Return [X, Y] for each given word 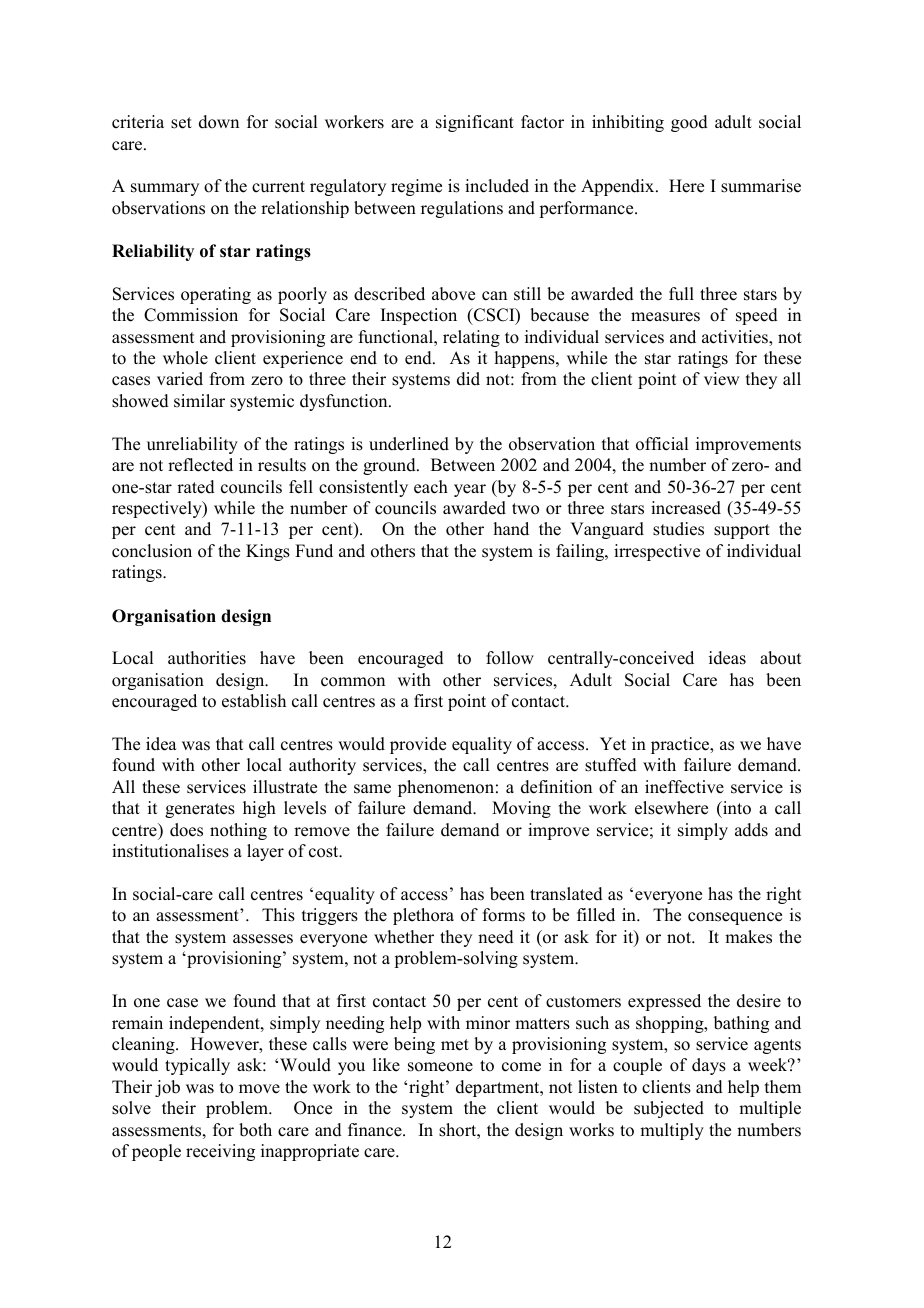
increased [686, 508]
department [499, 1088]
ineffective [684, 787]
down [219, 122]
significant [475, 123]
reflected [200, 465]
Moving [521, 809]
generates [200, 810]
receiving [220, 1152]
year [470, 490]
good [689, 123]
